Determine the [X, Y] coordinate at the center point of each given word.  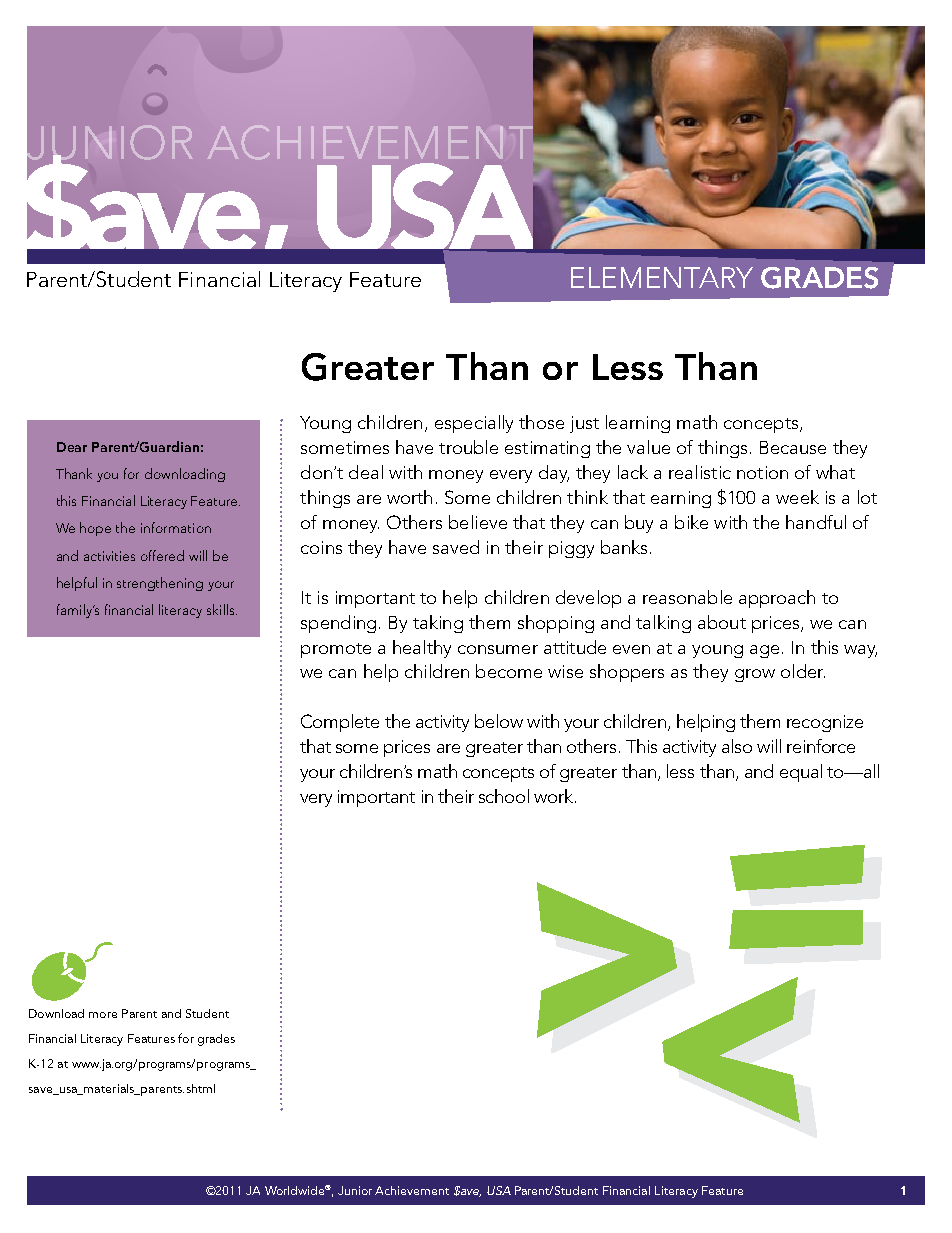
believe [478, 522]
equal [801, 773]
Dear [72, 447]
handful [816, 522]
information [176, 527]
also [737, 746]
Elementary [662, 277]
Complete [340, 723]
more [103, 1015]
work [555, 796]
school [504, 796]
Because [793, 447]
